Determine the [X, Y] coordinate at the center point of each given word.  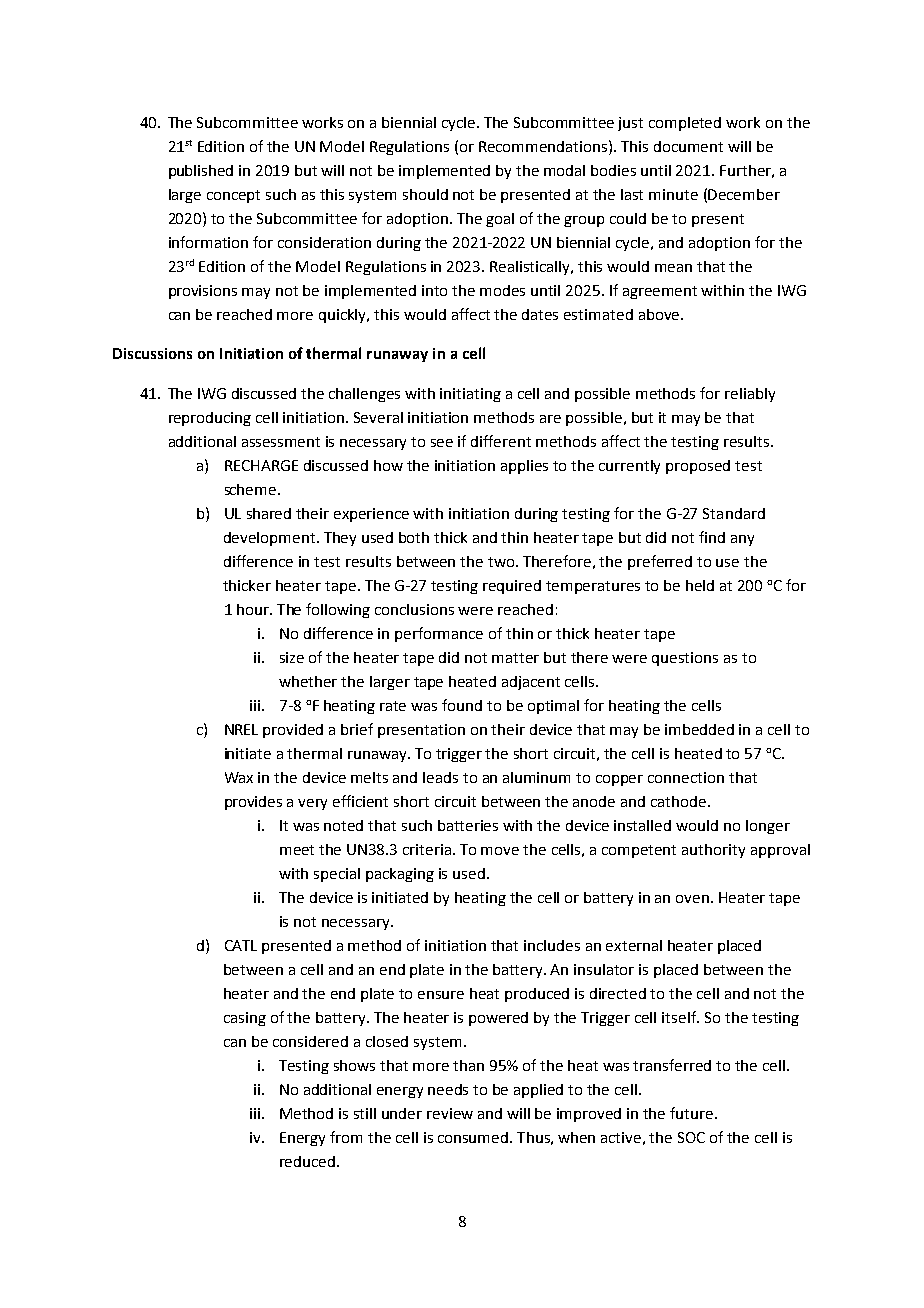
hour [254, 609]
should [425, 194]
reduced [309, 1161]
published [201, 172]
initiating [470, 395]
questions [685, 659]
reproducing [210, 419]
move [500, 851]
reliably [750, 395]
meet [297, 850]
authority [713, 851]
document [688, 146]
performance [439, 634]
